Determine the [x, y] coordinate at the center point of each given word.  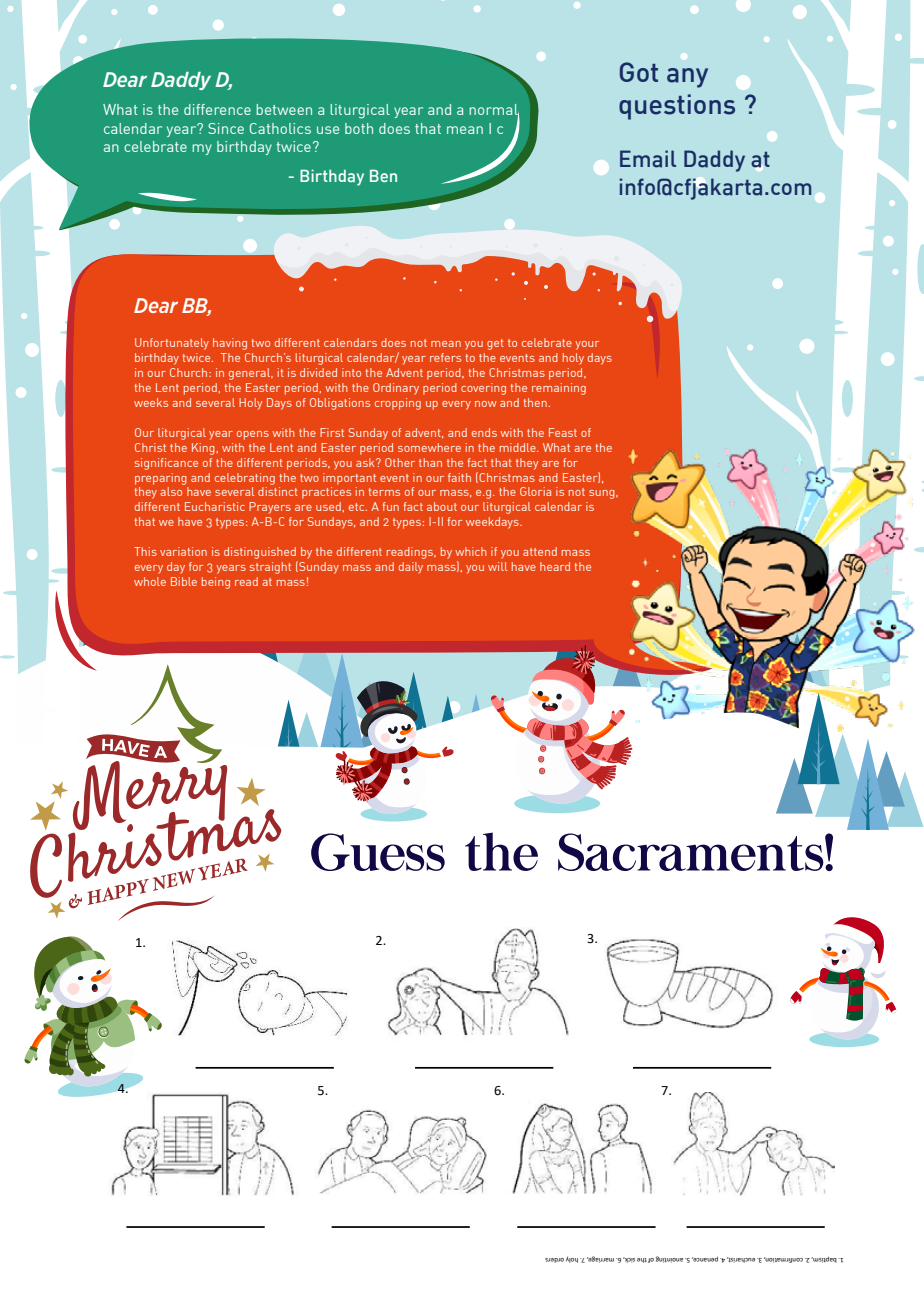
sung [603, 494]
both [359, 128]
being [216, 583]
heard [555, 566]
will [497, 566]
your [587, 345]
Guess [378, 852]
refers [445, 357]
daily [411, 568]
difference [217, 109]
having [230, 344]
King [203, 449]
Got [639, 72]
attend [540, 551]
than [430, 462]
